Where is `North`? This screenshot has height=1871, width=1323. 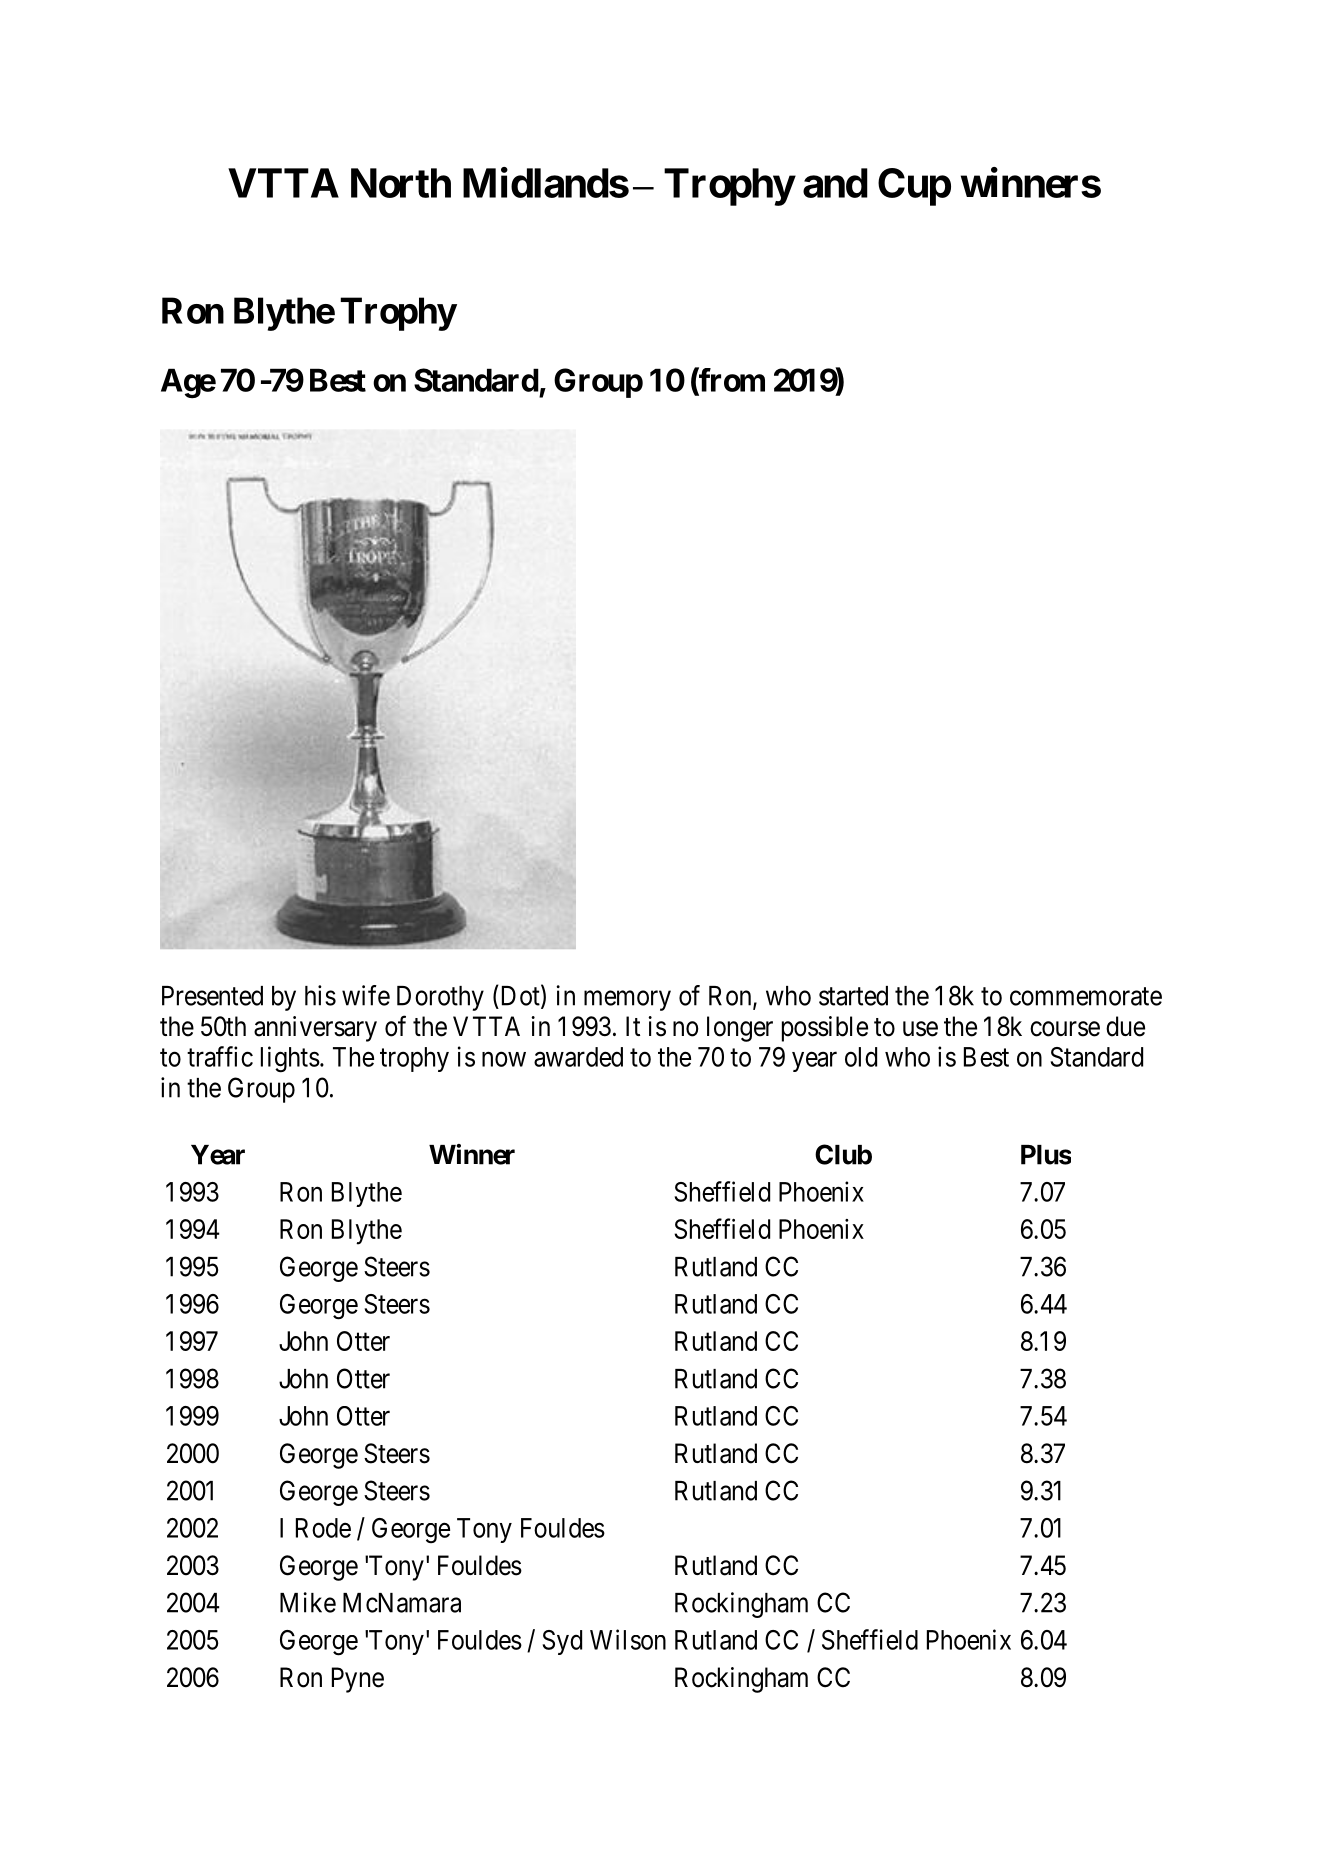
North is located at coordinates (401, 183).
